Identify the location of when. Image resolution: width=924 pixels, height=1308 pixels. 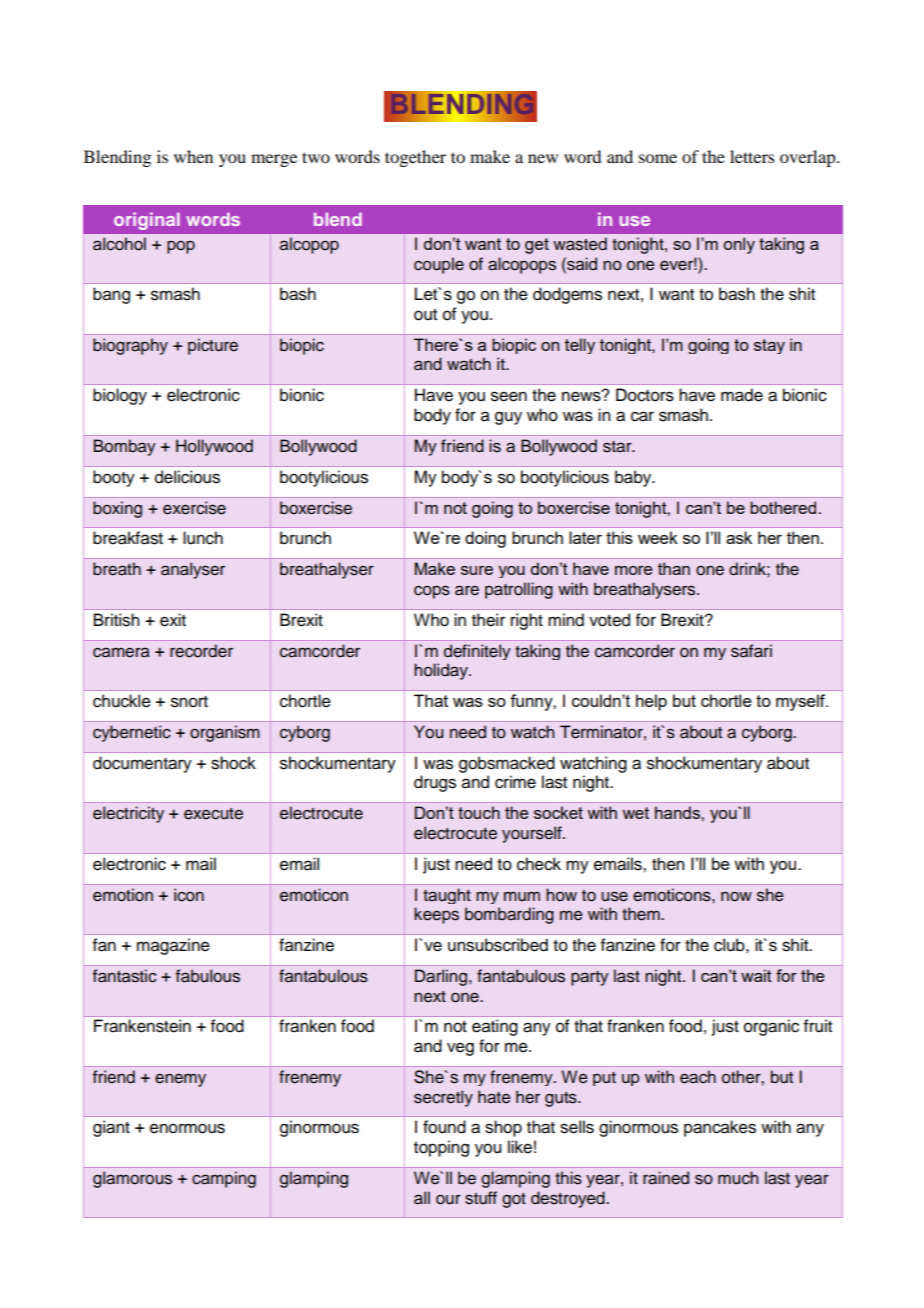
(193, 156).
